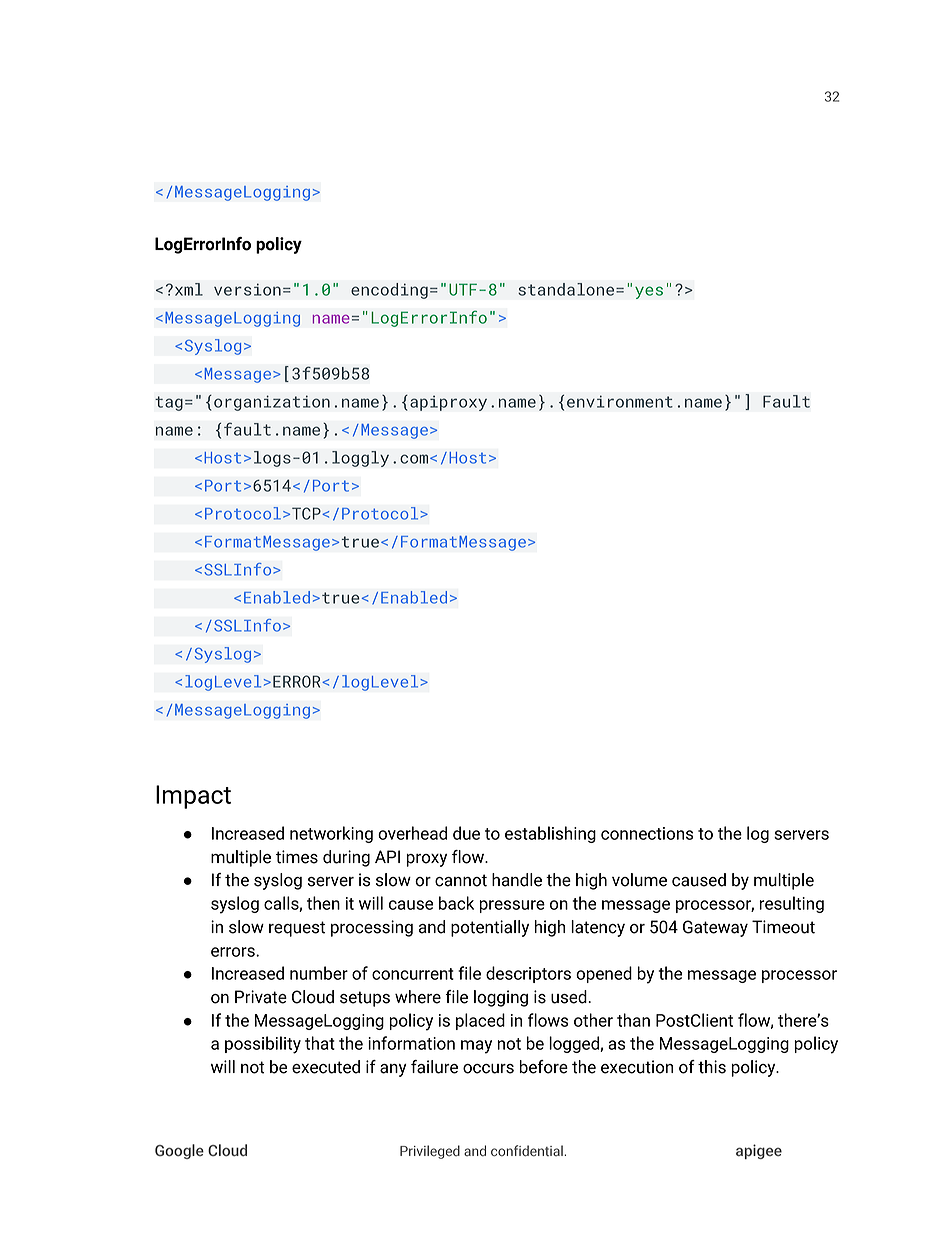 The width and height of the screenshot is (952, 1233). Describe the element at coordinates (297, 929) in the screenshot. I see `request` at that location.
